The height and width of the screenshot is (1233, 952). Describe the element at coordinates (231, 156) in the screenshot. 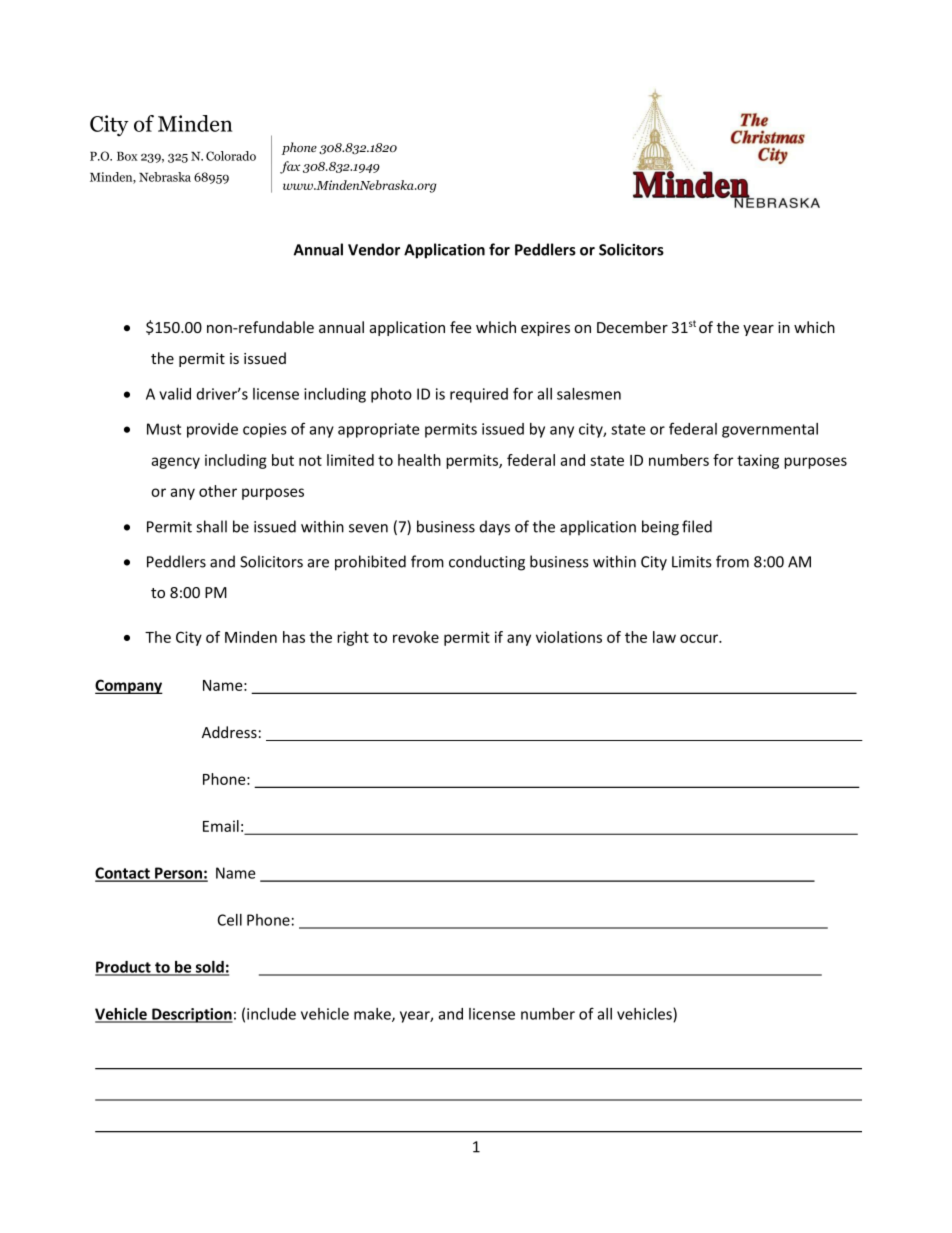

I see `Colorado` at that location.
